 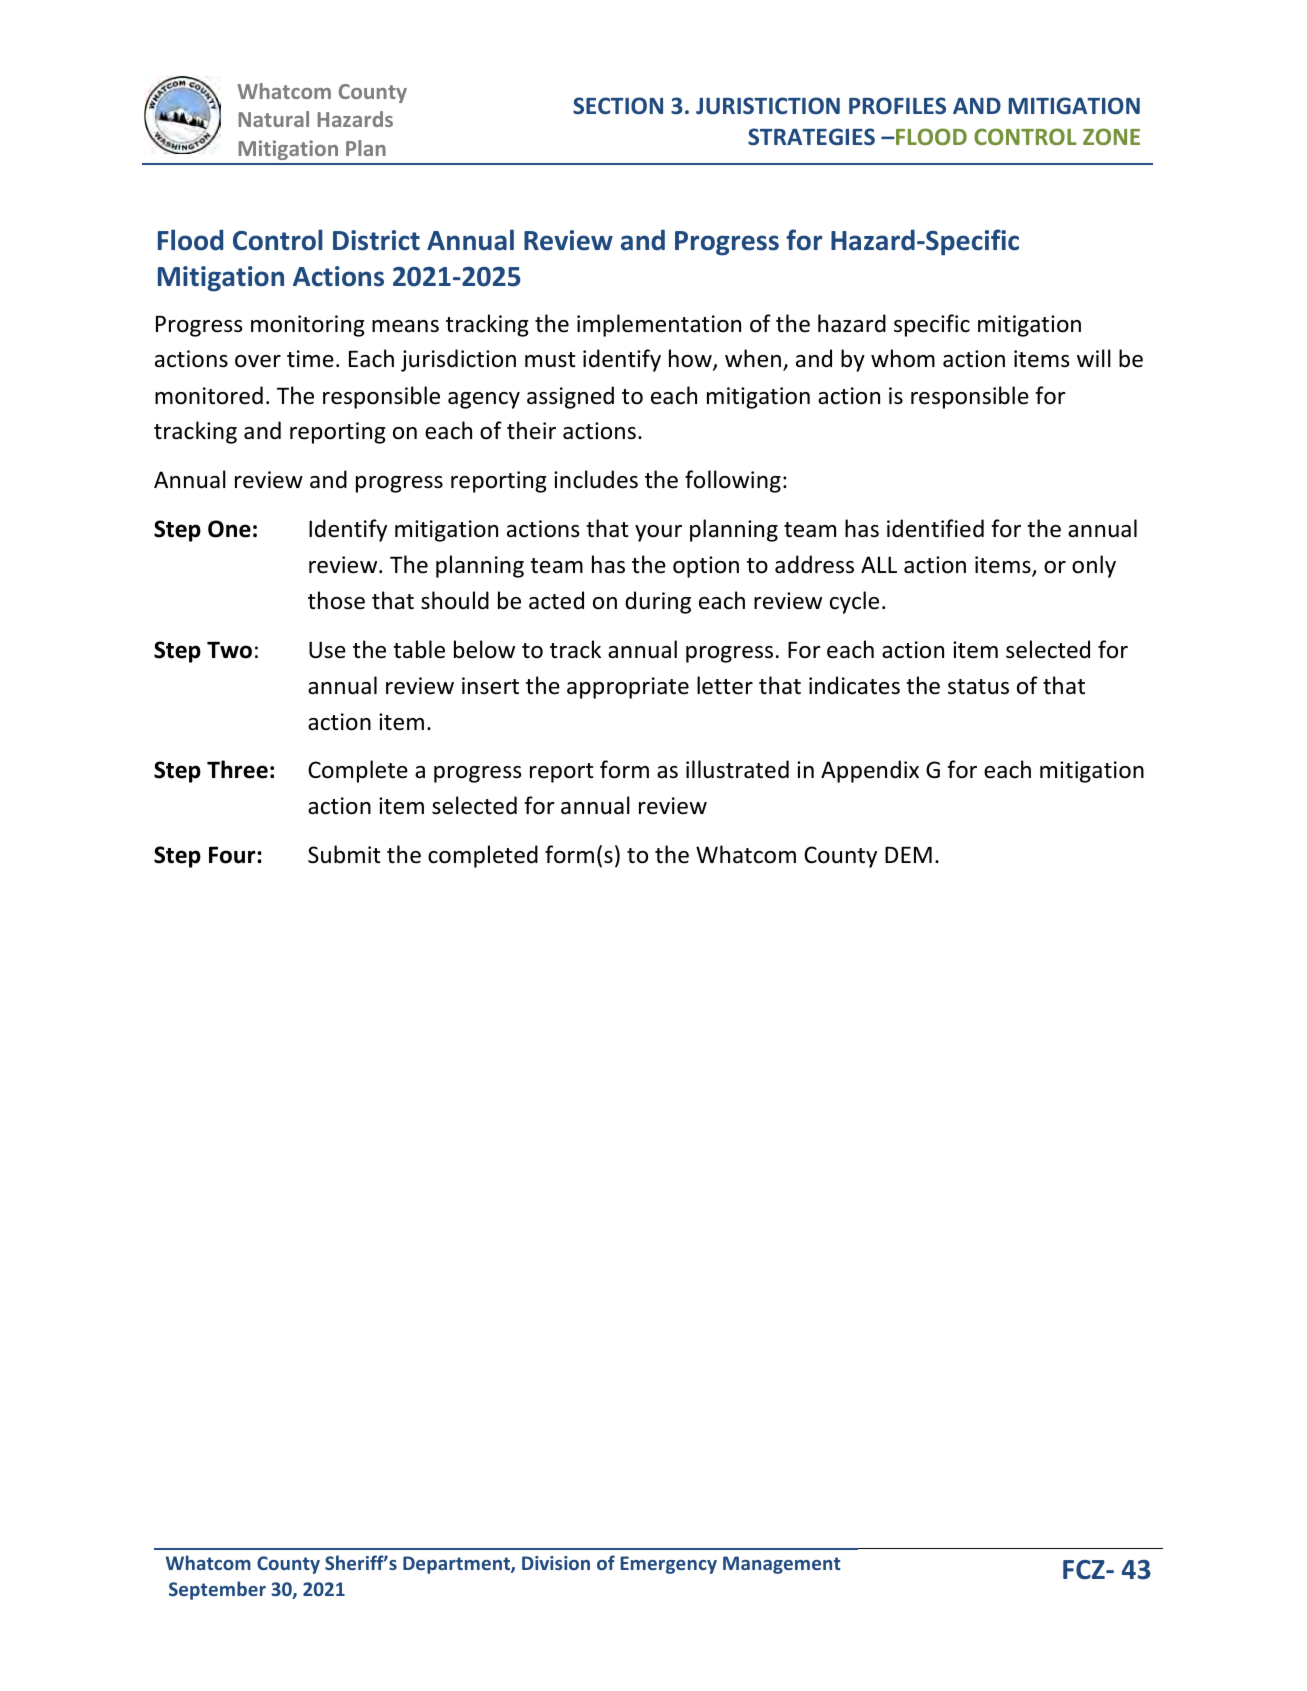 I want to click on September, so click(x=217, y=1590).
